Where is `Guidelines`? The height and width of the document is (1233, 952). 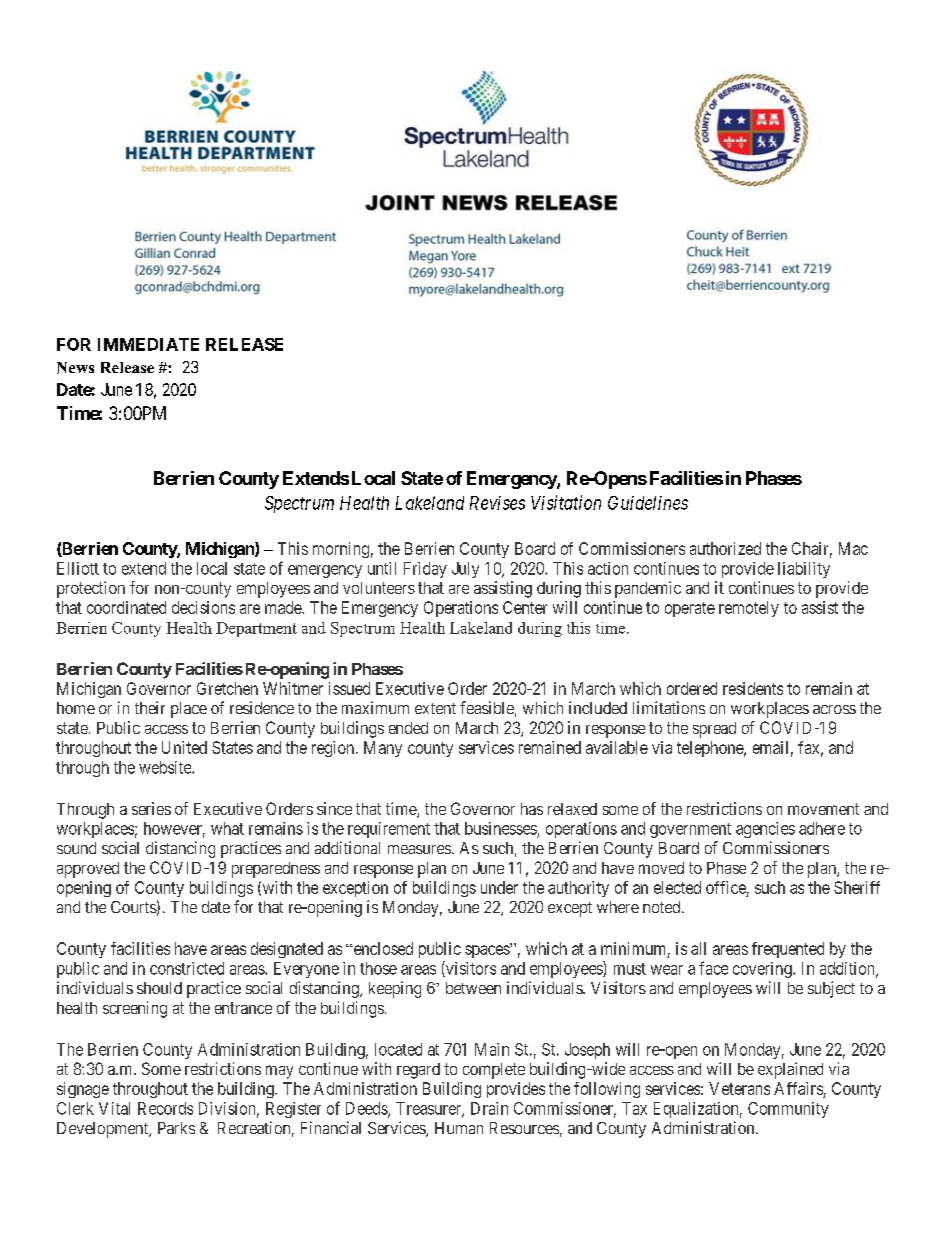
Guidelines is located at coordinates (648, 503).
